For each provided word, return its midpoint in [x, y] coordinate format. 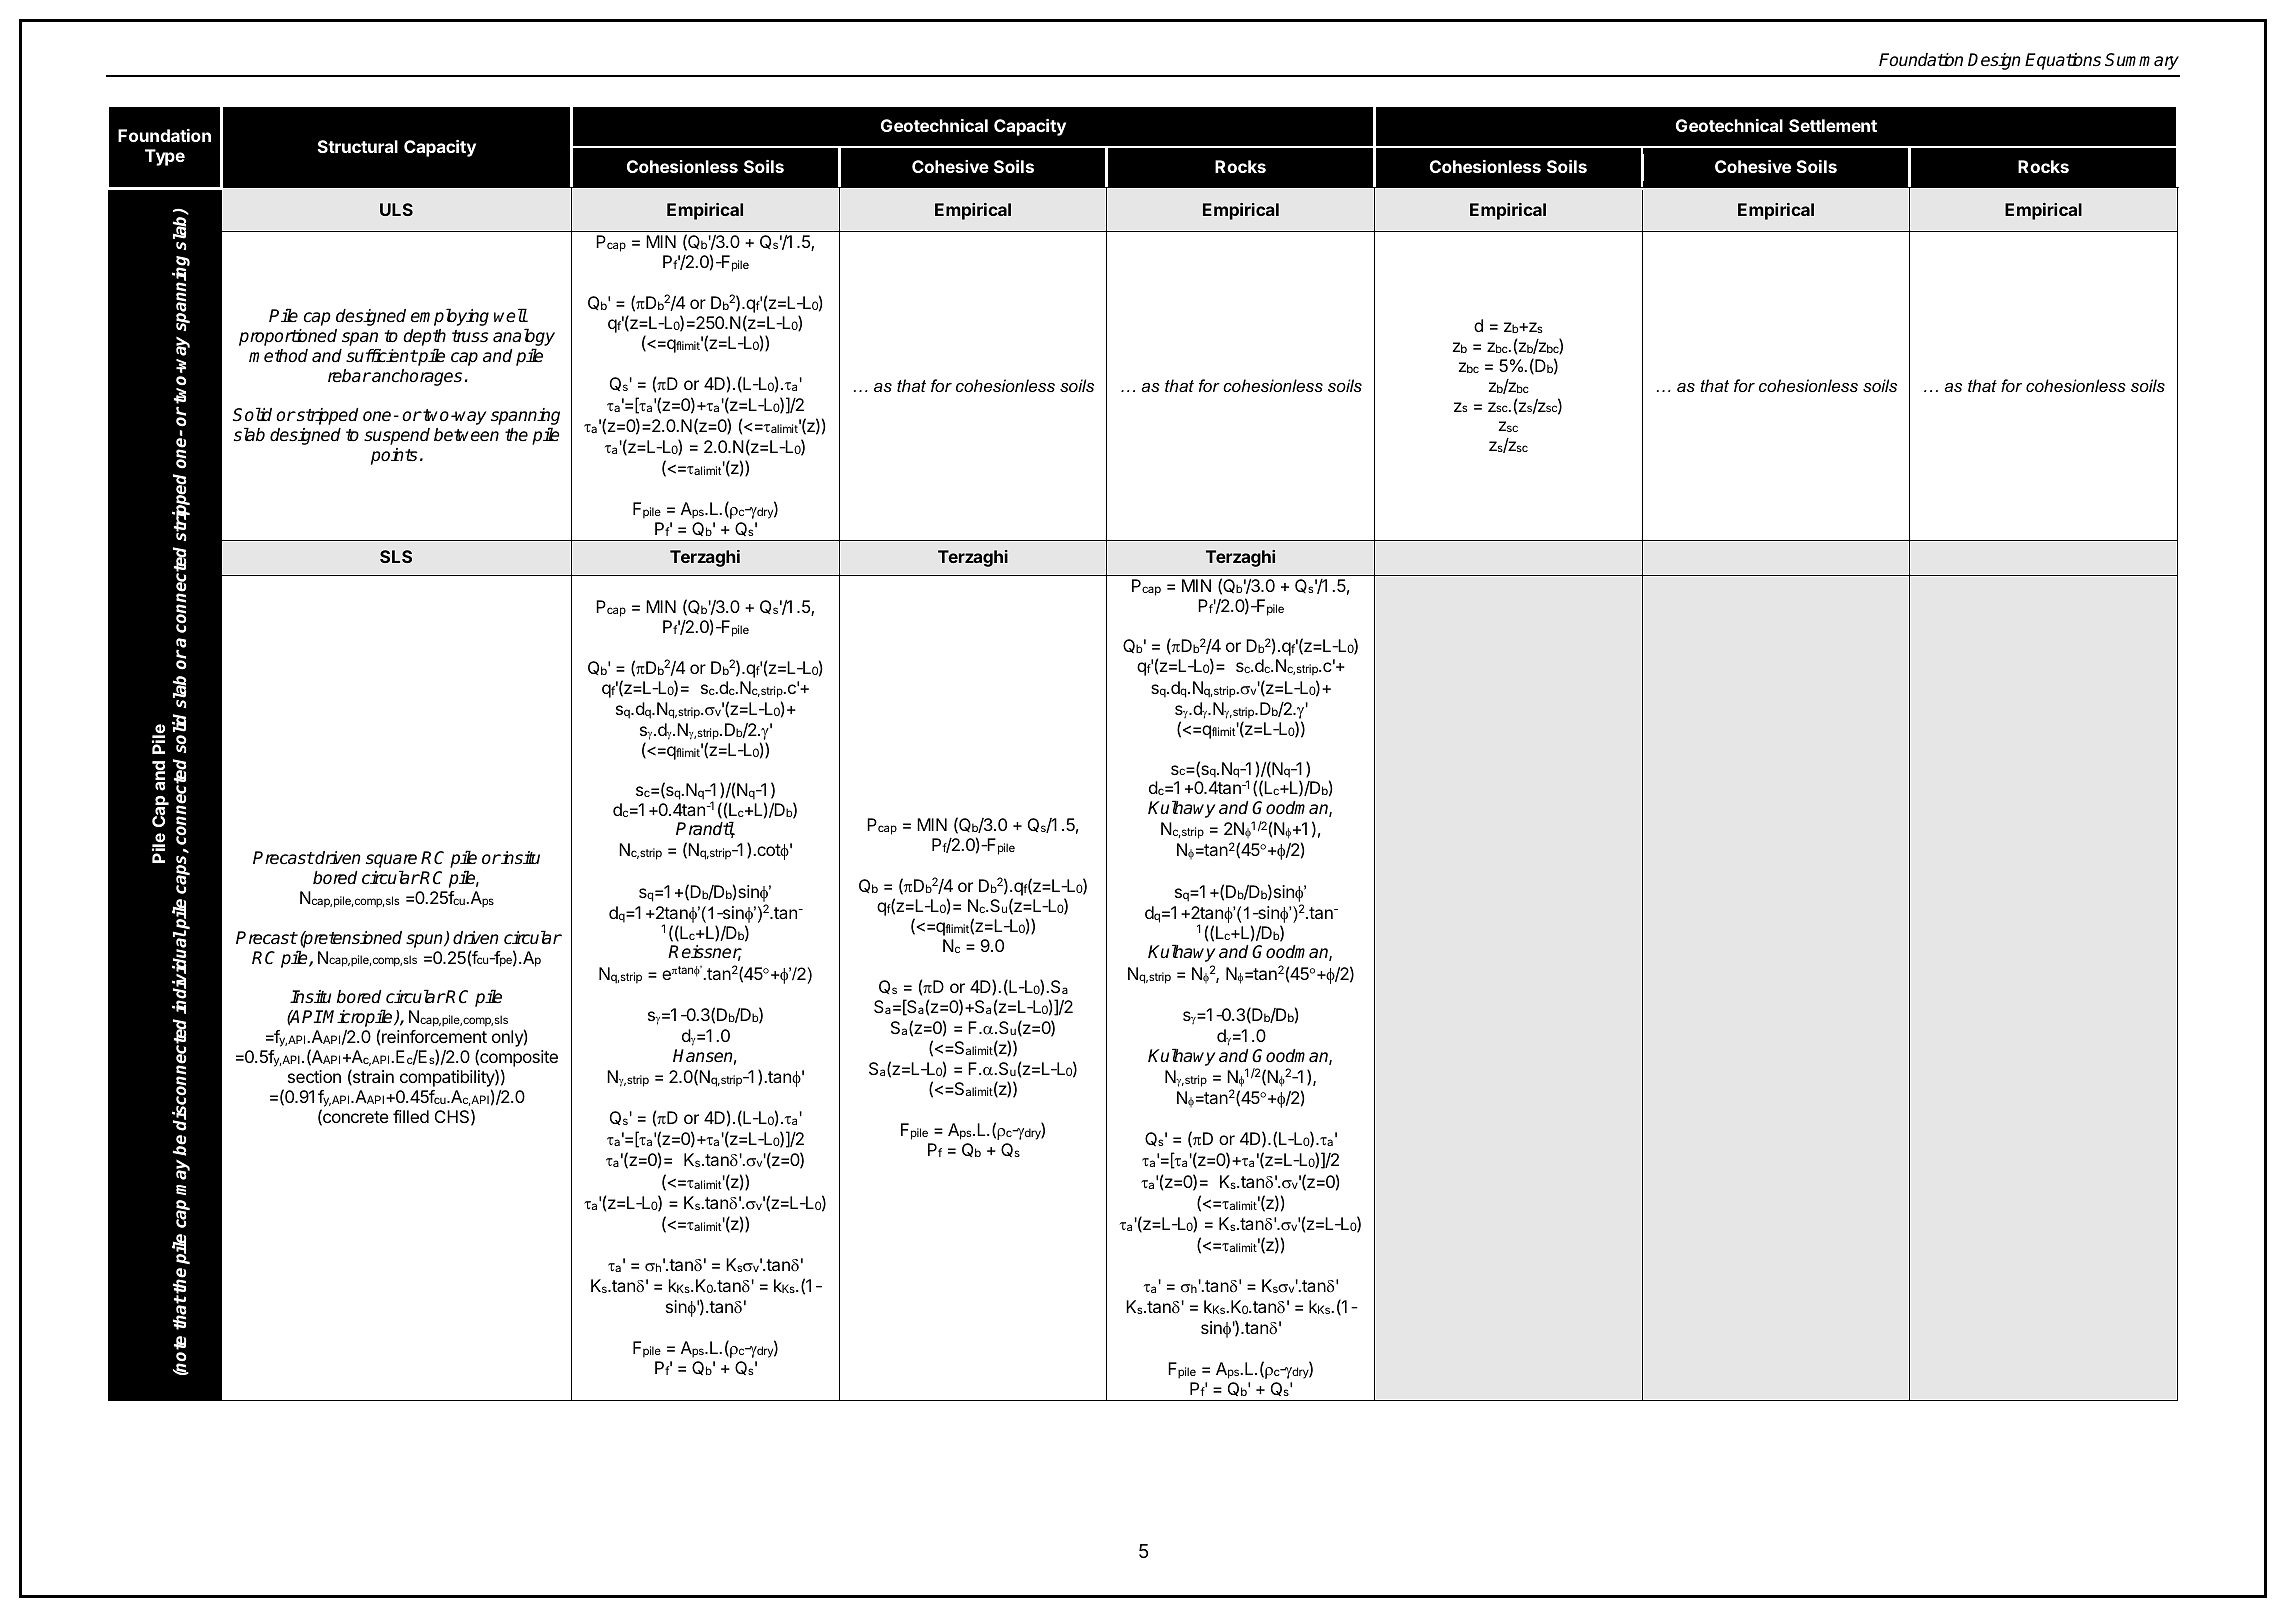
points [394, 456]
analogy [524, 337]
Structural [358, 146]
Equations [2063, 61]
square [391, 862]
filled [411, 1116]
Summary [2142, 61]
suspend [397, 436]
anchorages [416, 377]
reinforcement [434, 1036]
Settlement [1833, 125]
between [466, 435]
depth [424, 337]
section [314, 1076]
